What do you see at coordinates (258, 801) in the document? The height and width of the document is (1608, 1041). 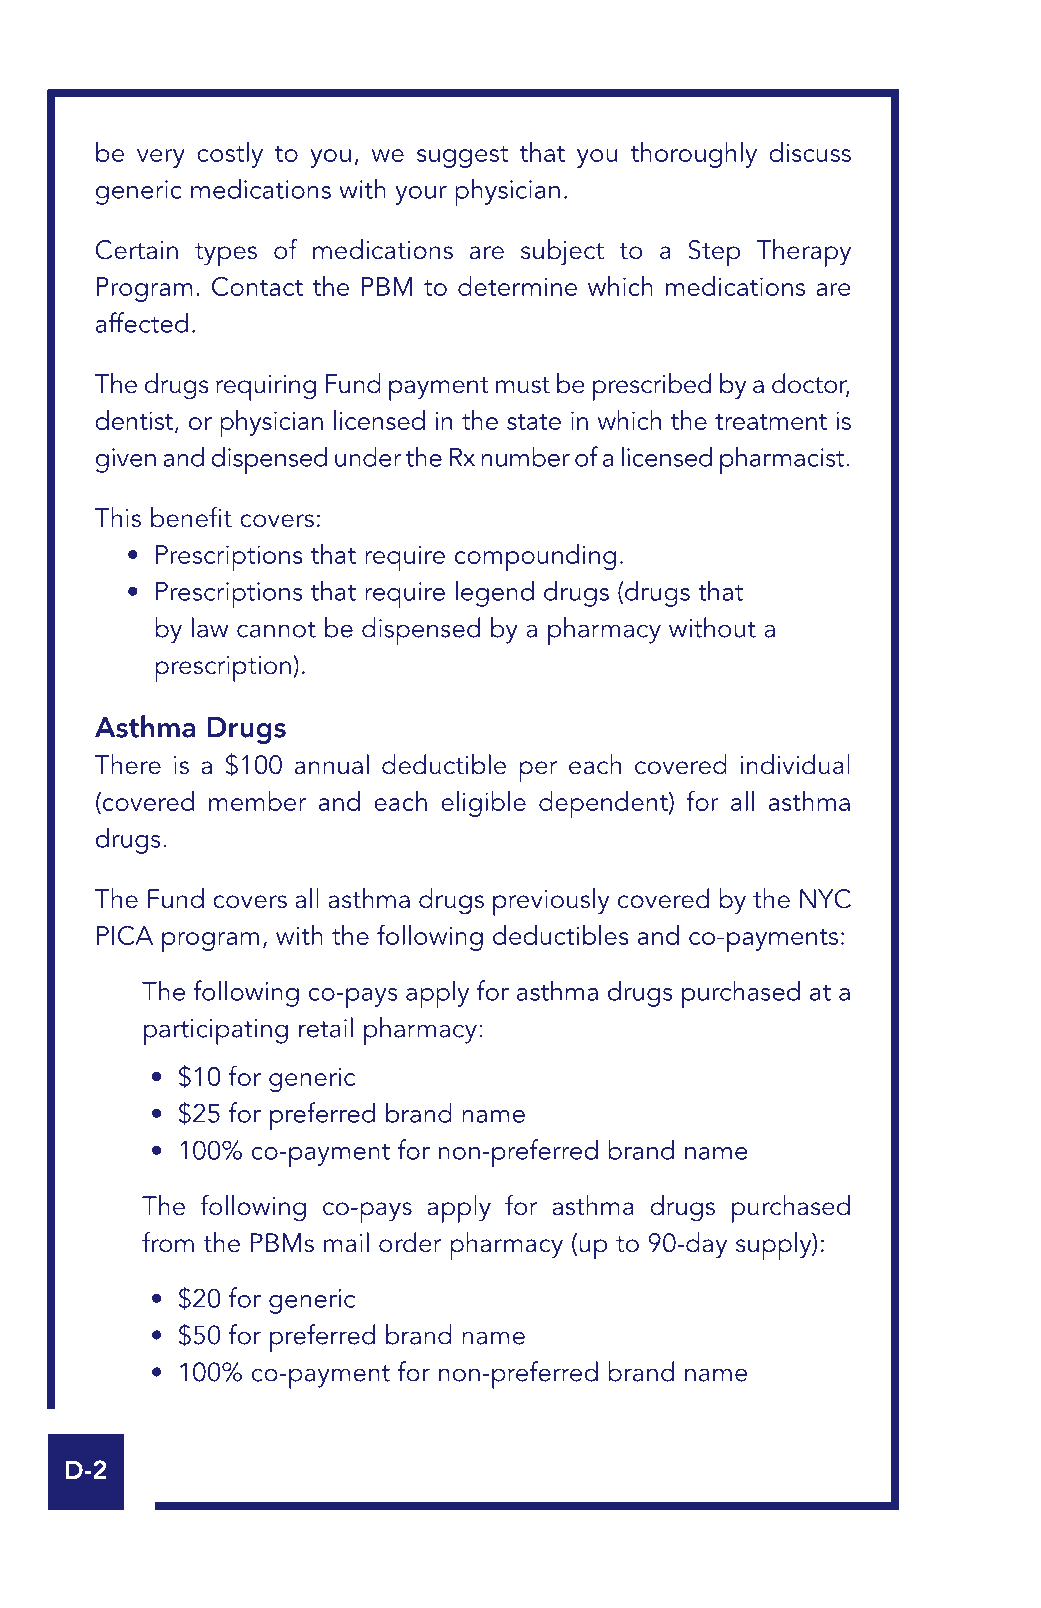 I see `member` at bounding box center [258, 801].
